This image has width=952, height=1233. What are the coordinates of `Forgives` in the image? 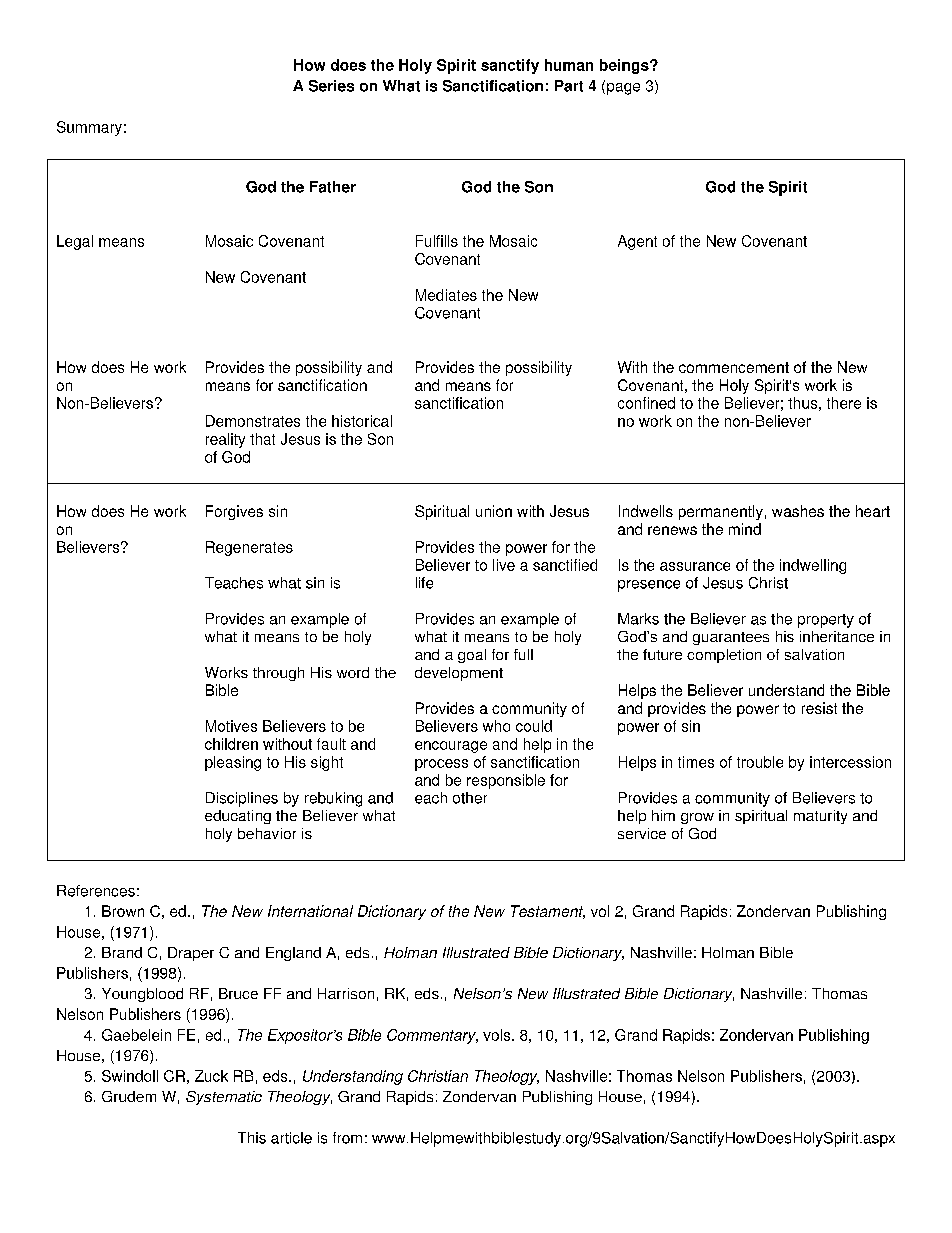 It's located at (234, 512).
